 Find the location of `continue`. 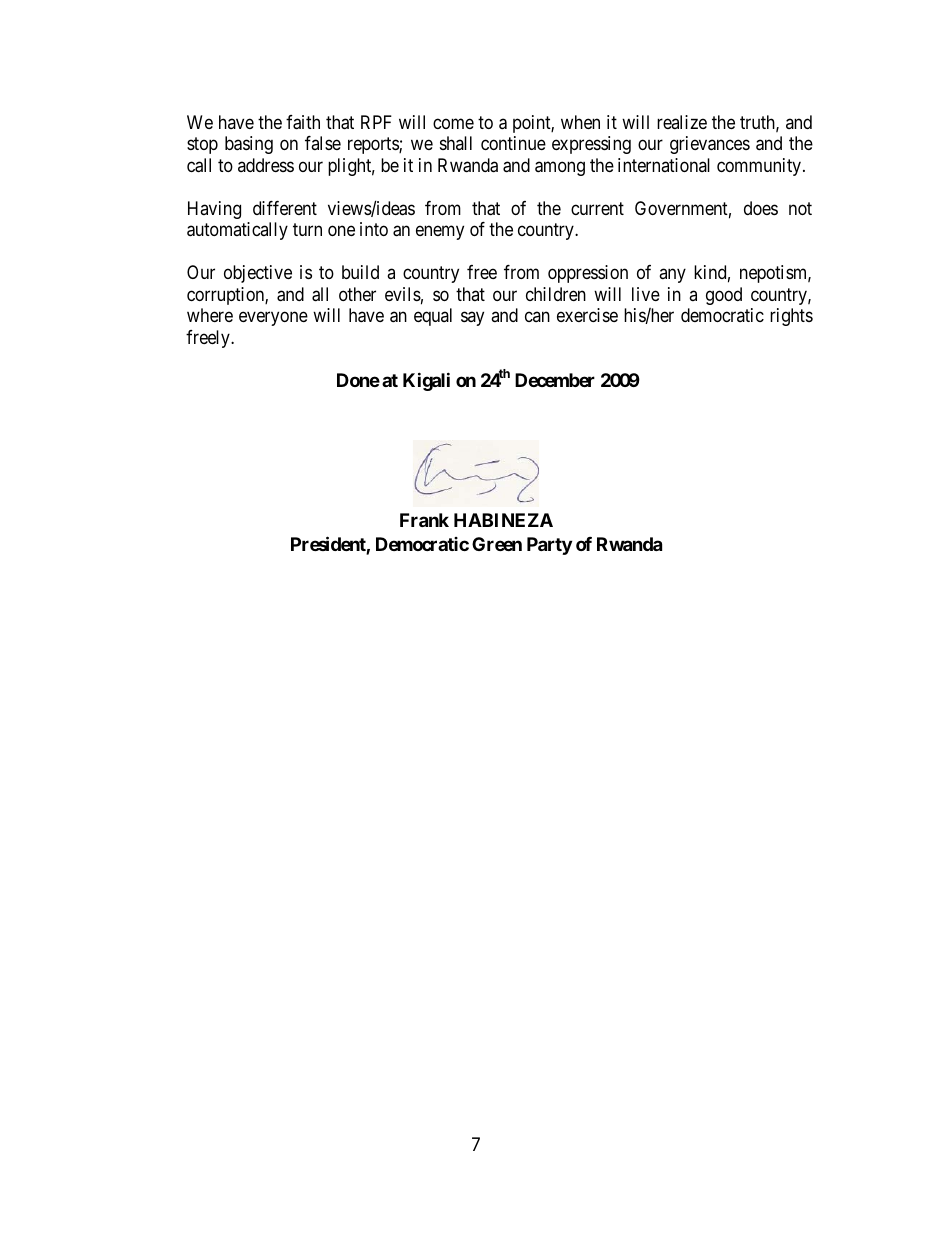

continue is located at coordinates (513, 143).
